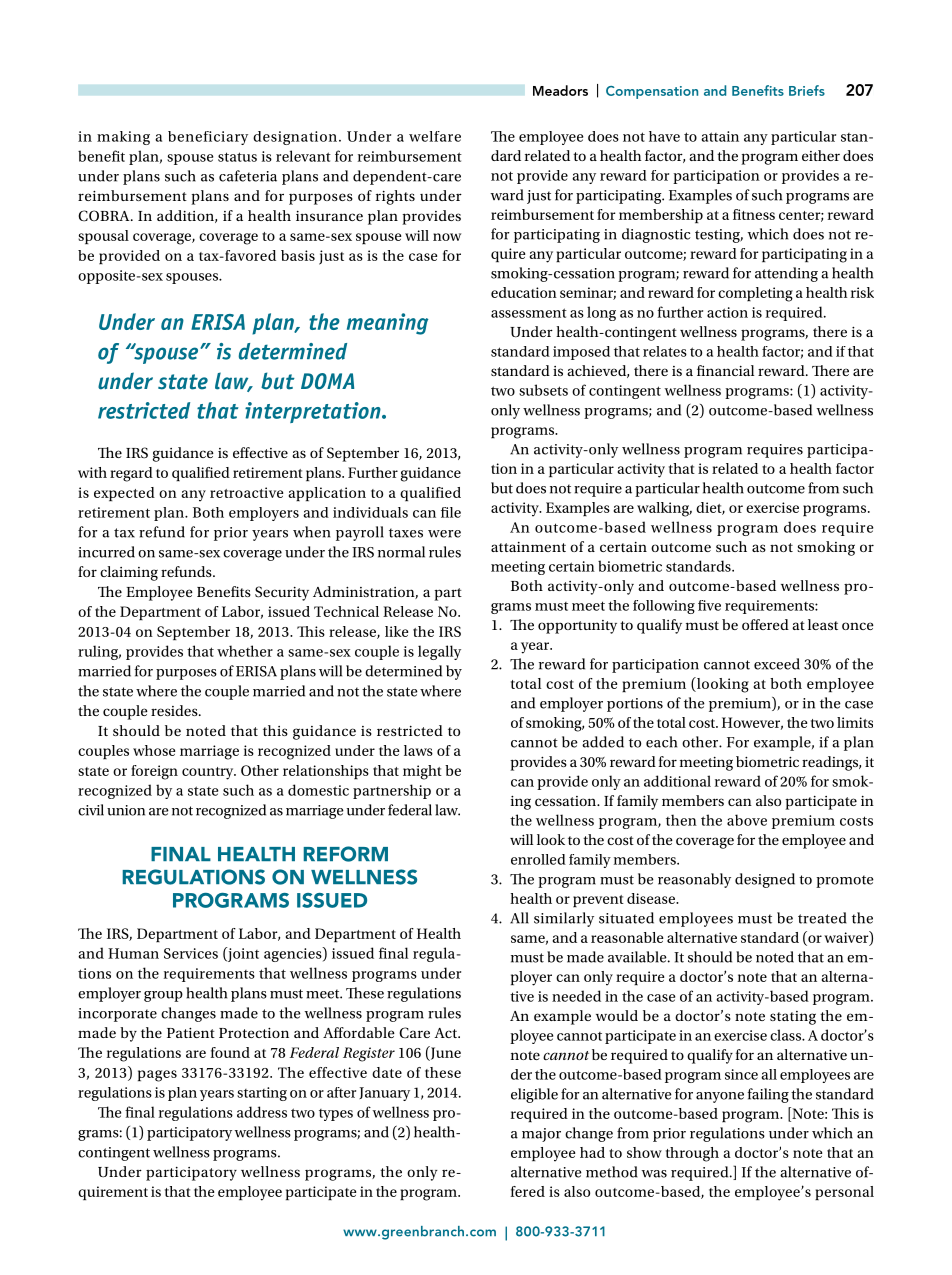  What do you see at coordinates (777, 664) in the screenshot?
I see `exceed` at bounding box center [777, 664].
